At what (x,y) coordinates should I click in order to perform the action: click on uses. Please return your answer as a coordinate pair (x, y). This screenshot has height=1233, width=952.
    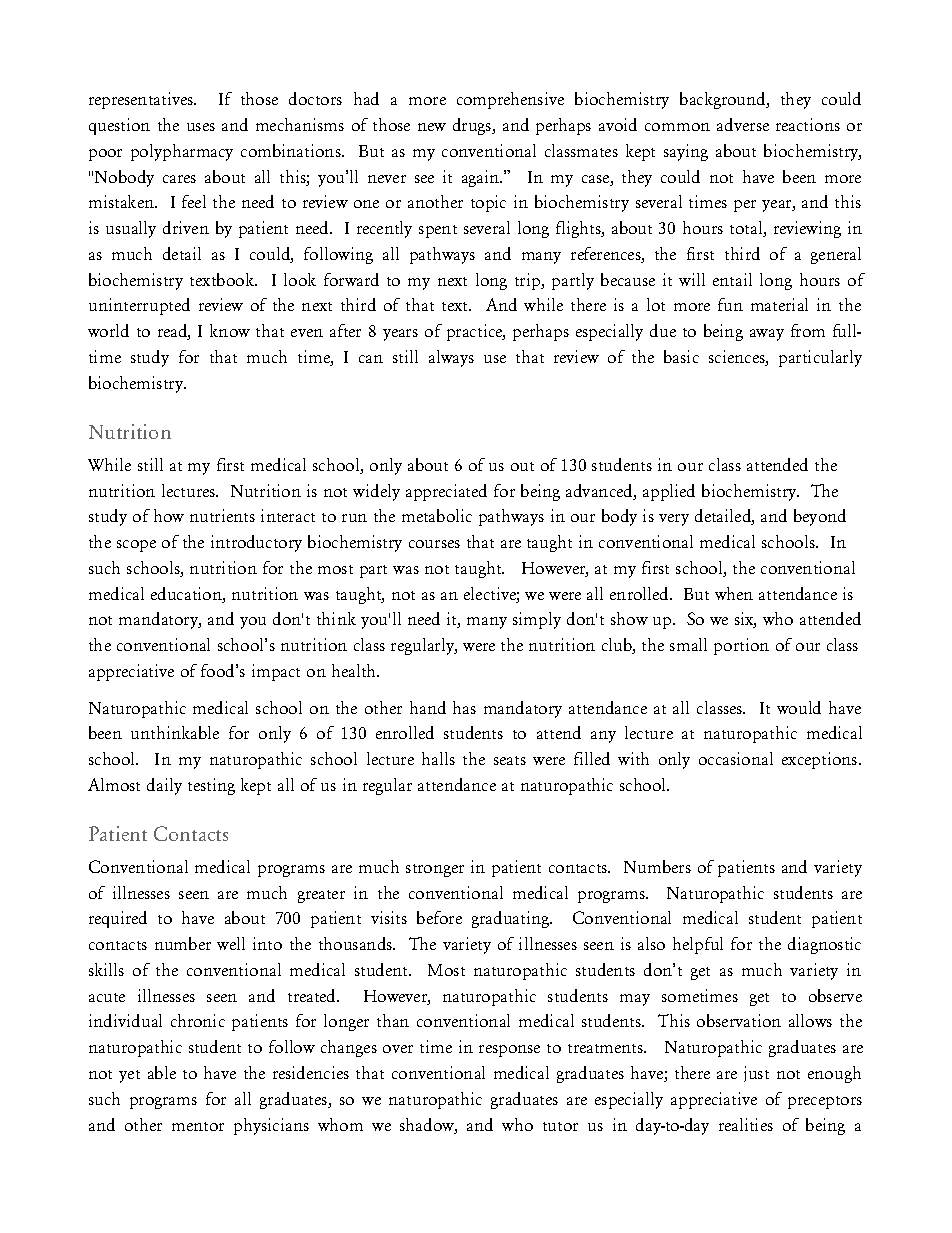
    Looking at the image, I should click on (201, 127).
